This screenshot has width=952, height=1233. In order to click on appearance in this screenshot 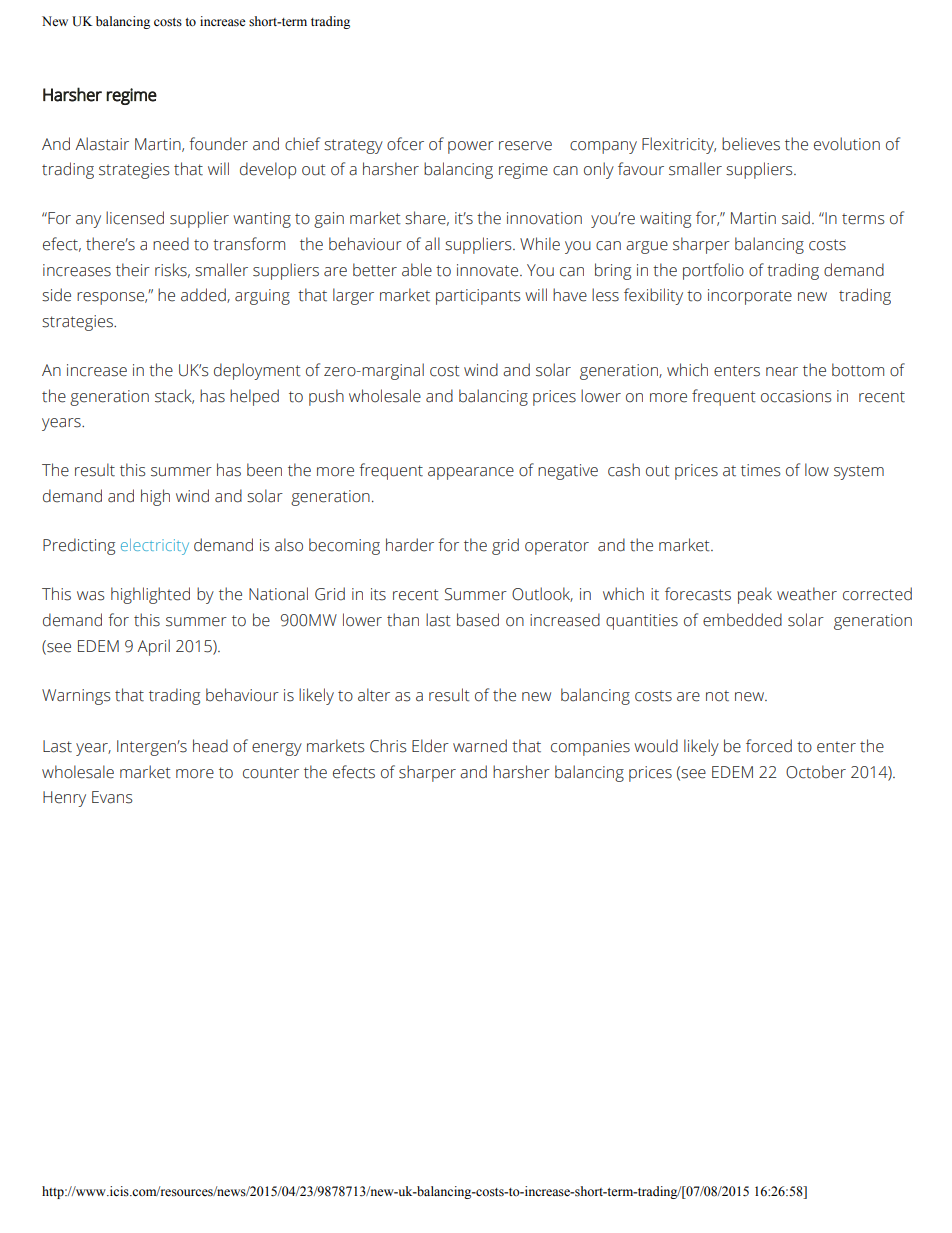, I will do `click(471, 473)`.
